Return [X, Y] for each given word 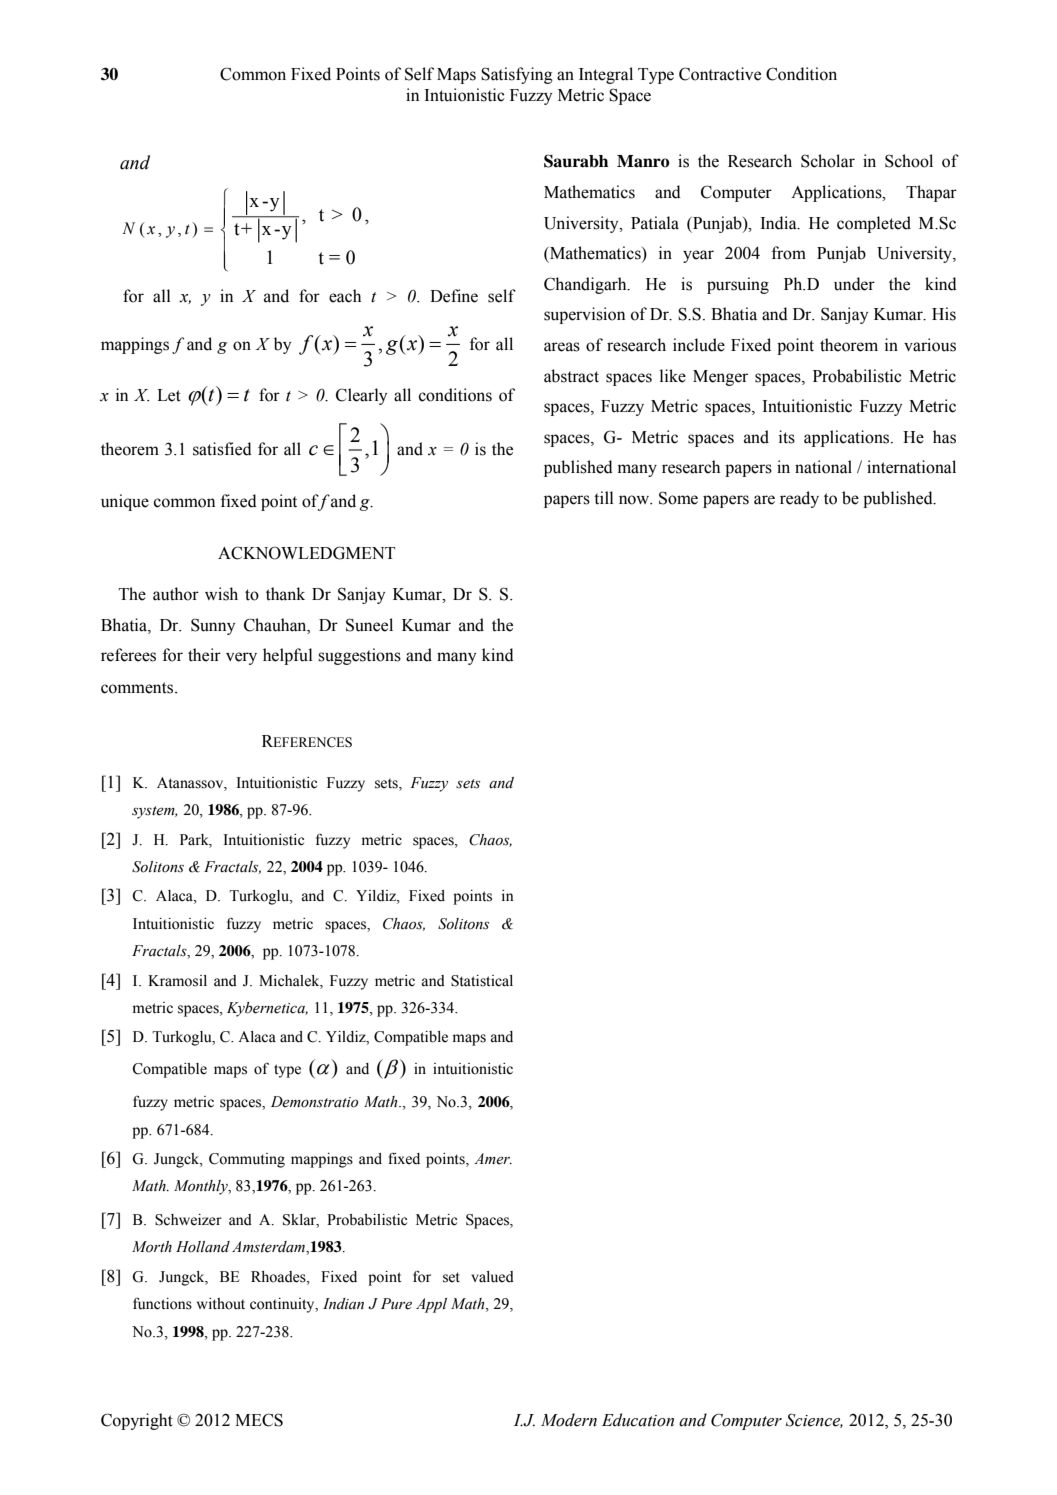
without [221, 1304]
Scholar [828, 161]
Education [638, 1420]
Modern [569, 1420]
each [345, 296]
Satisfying [517, 75]
